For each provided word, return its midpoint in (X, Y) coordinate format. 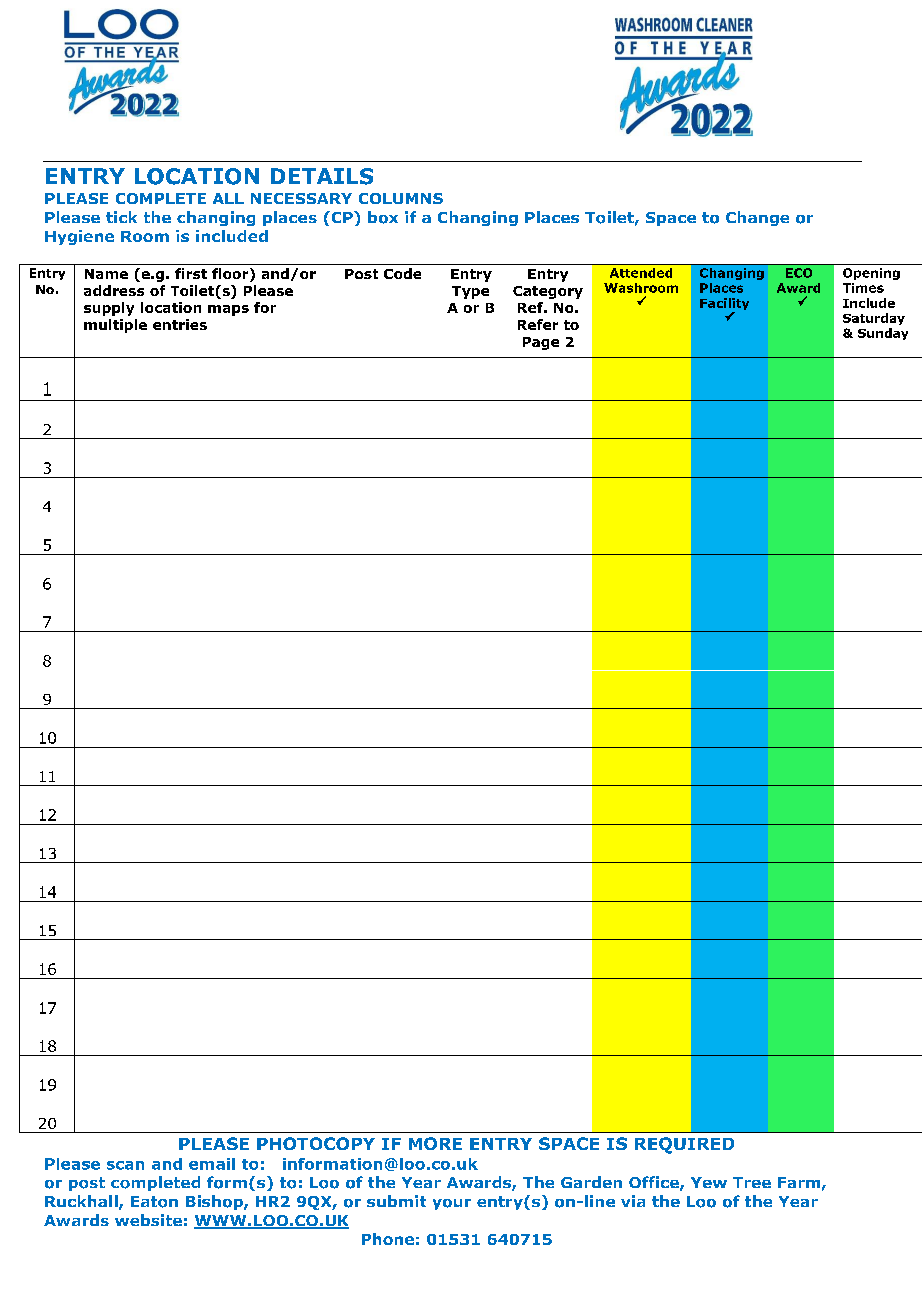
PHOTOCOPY (316, 1143)
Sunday (883, 334)
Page (541, 343)
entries (180, 324)
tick (121, 217)
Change (757, 218)
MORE (435, 1143)
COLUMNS (401, 198)
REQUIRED (684, 1145)
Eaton (154, 1202)
